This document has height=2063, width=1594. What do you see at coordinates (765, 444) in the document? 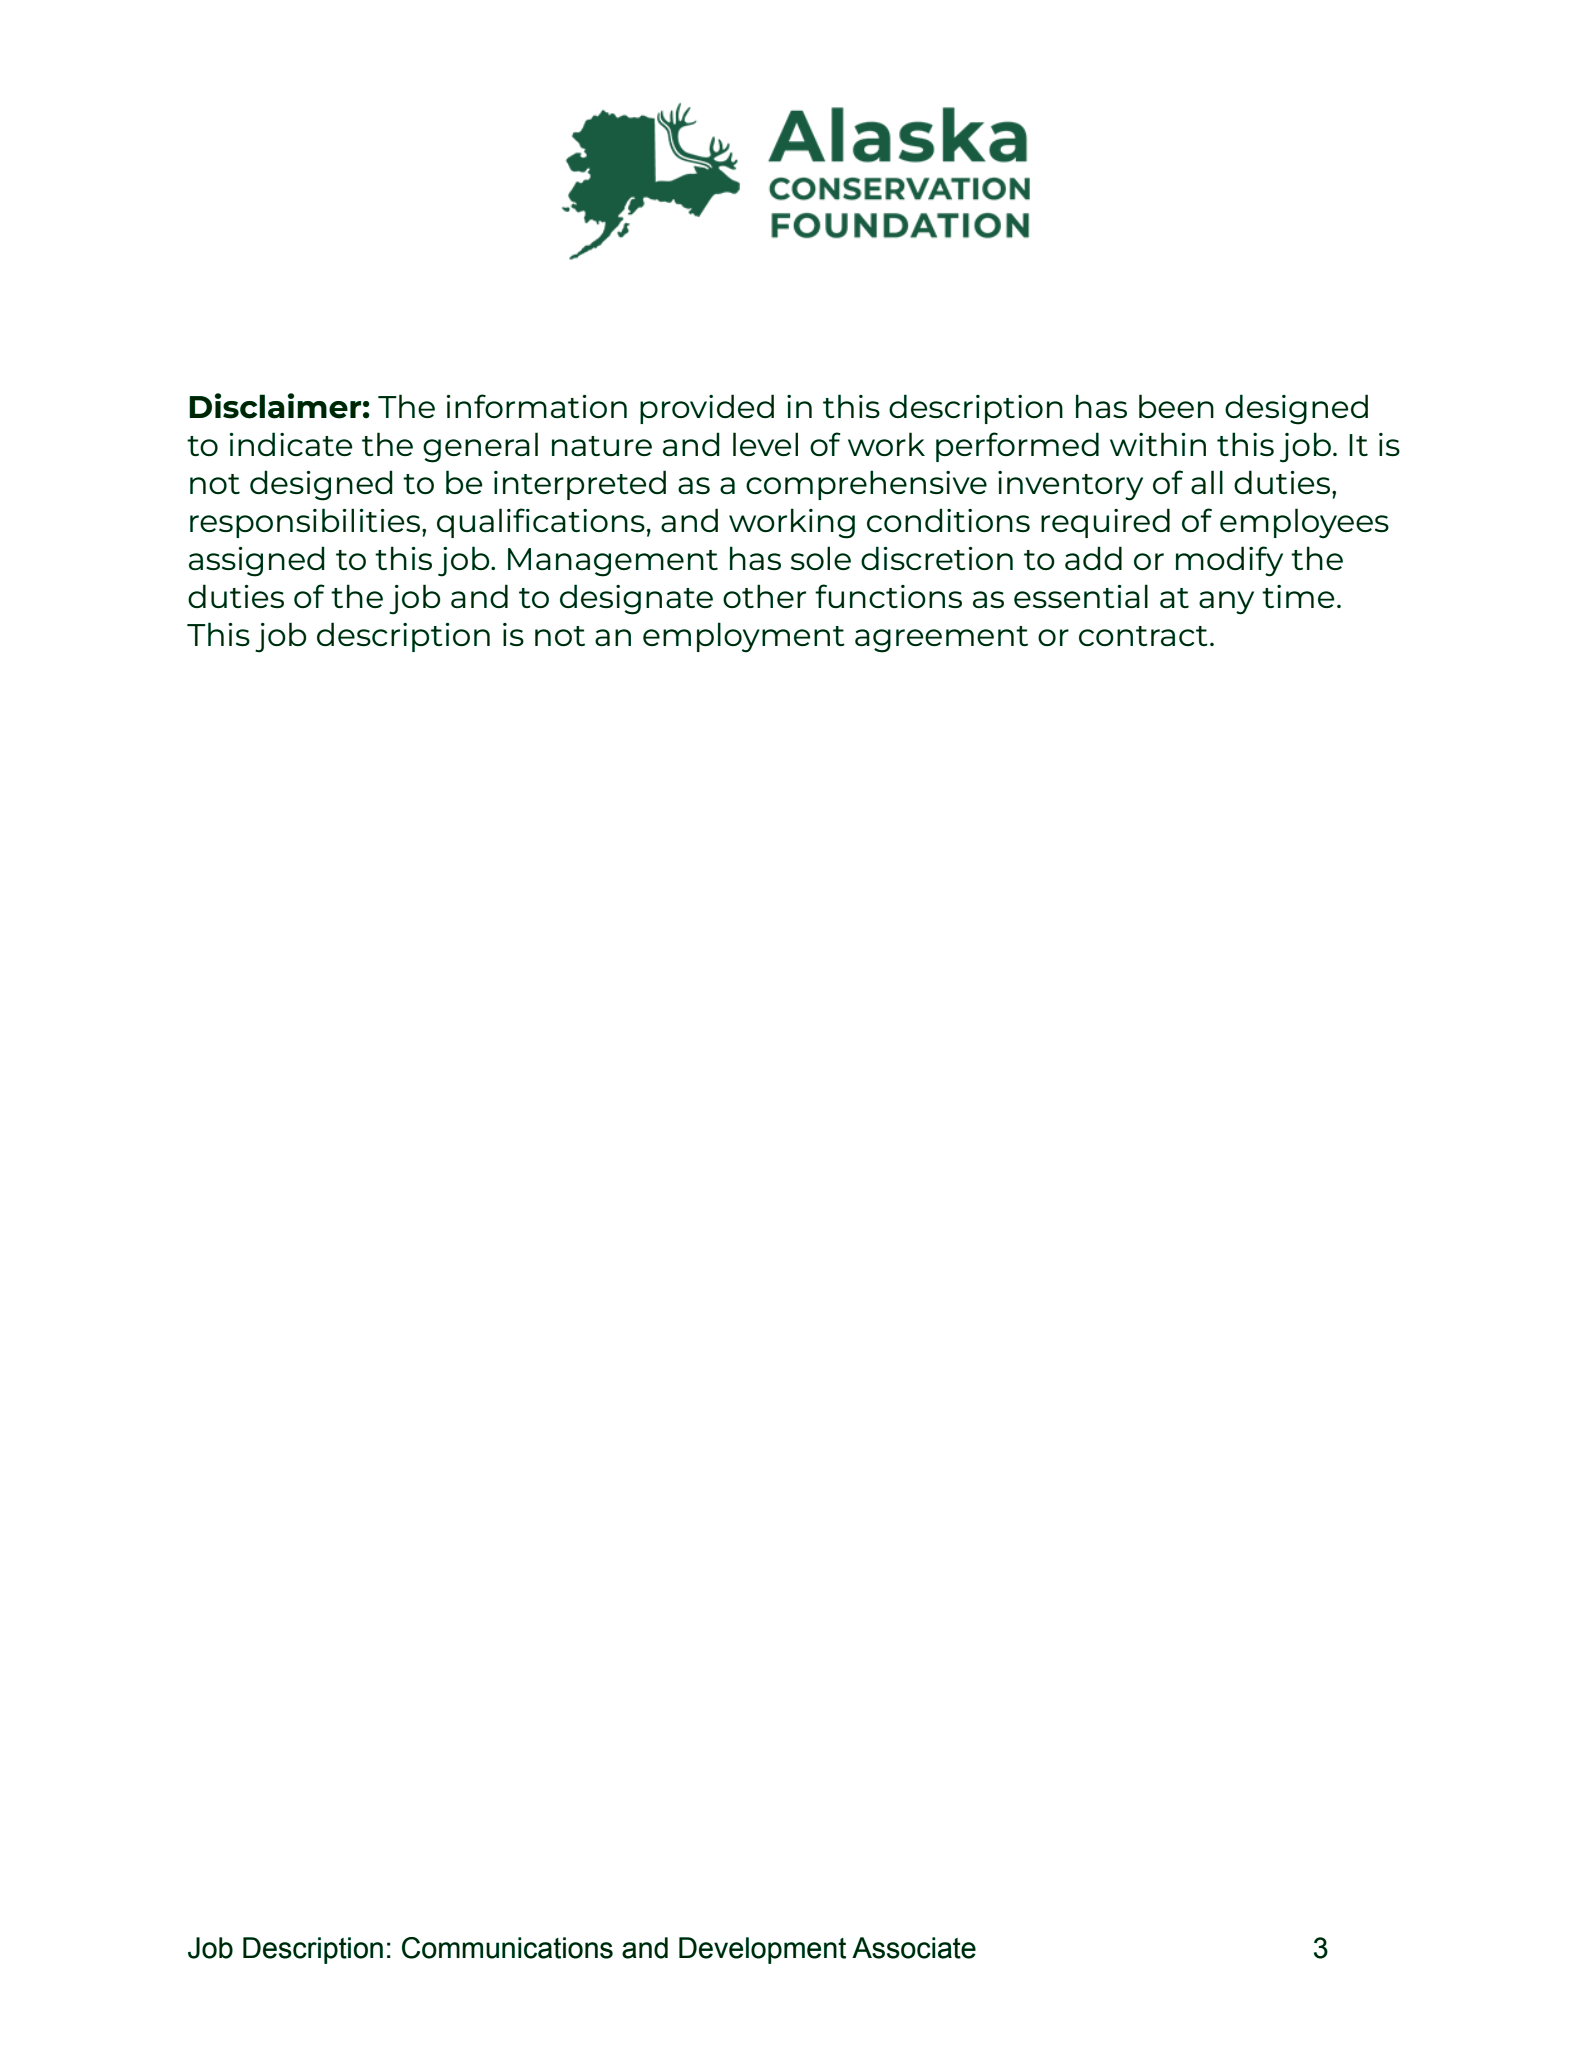
I see `level` at bounding box center [765, 444].
